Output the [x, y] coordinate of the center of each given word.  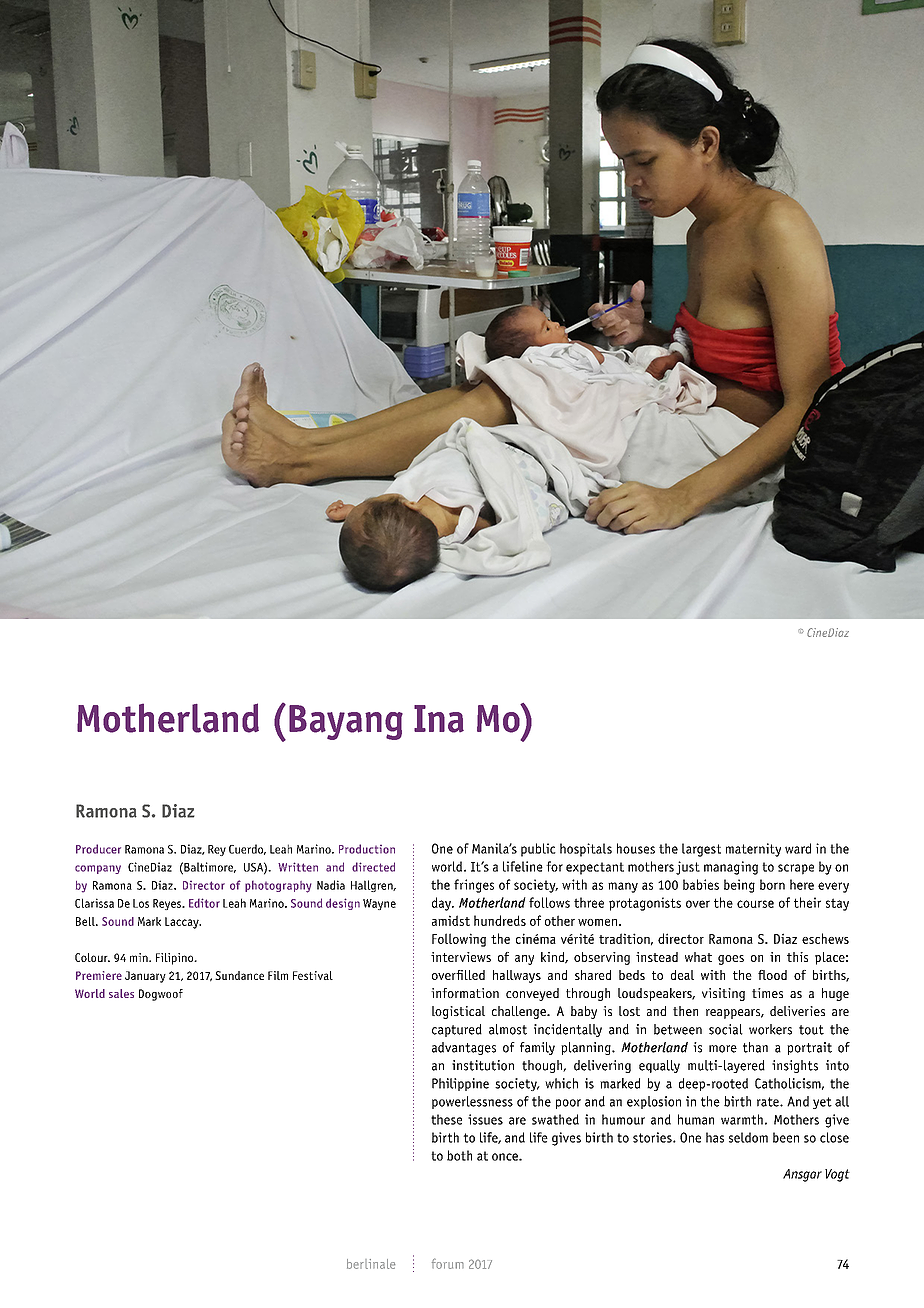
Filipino [176, 959]
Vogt [837, 1175]
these [446, 1119]
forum [448, 1263]
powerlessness [472, 1102]
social [726, 1029]
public [538, 850]
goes [731, 960]
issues [485, 1119]
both [459, 1155]
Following [459, 940]
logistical [458, 1012]
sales [121, 993]
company [98, 869]
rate [769, 1102]
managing [731, 868]
